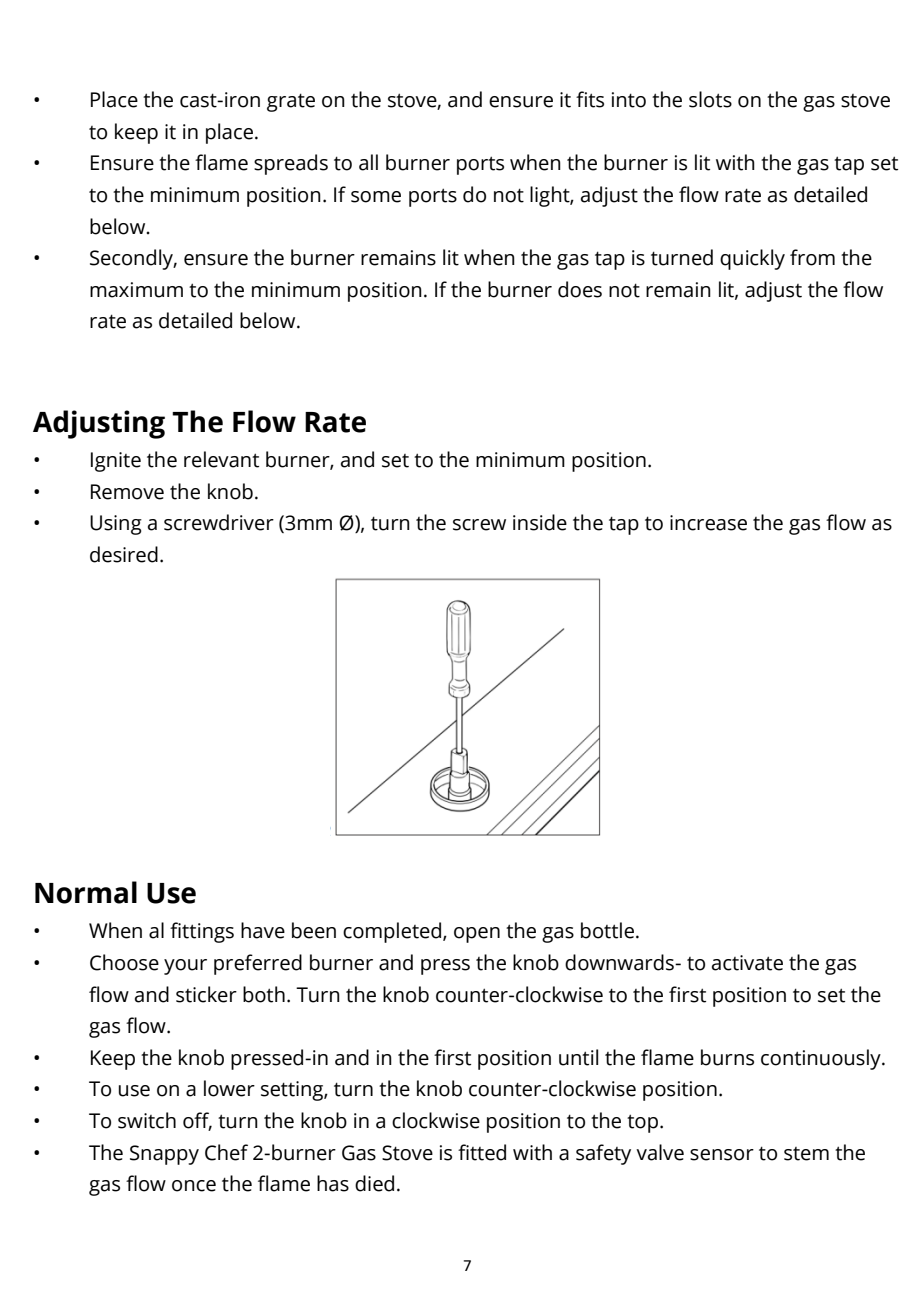 The image size is (924, 1308). Describe the element at coordinates (291, 164) in the page. I see `spreads` at that location.
